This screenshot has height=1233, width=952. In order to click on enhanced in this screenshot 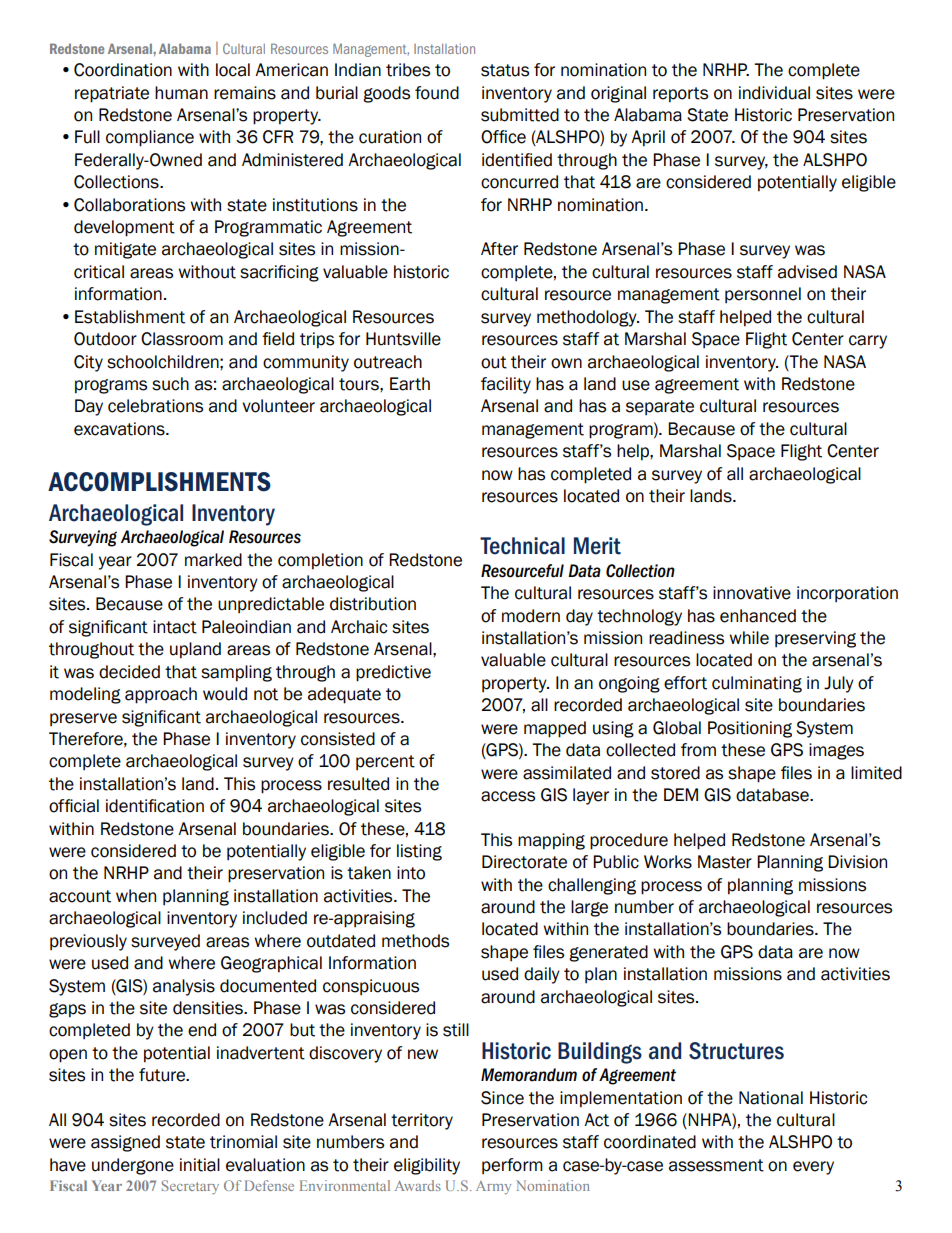, I will do `click(758, 616)`.
